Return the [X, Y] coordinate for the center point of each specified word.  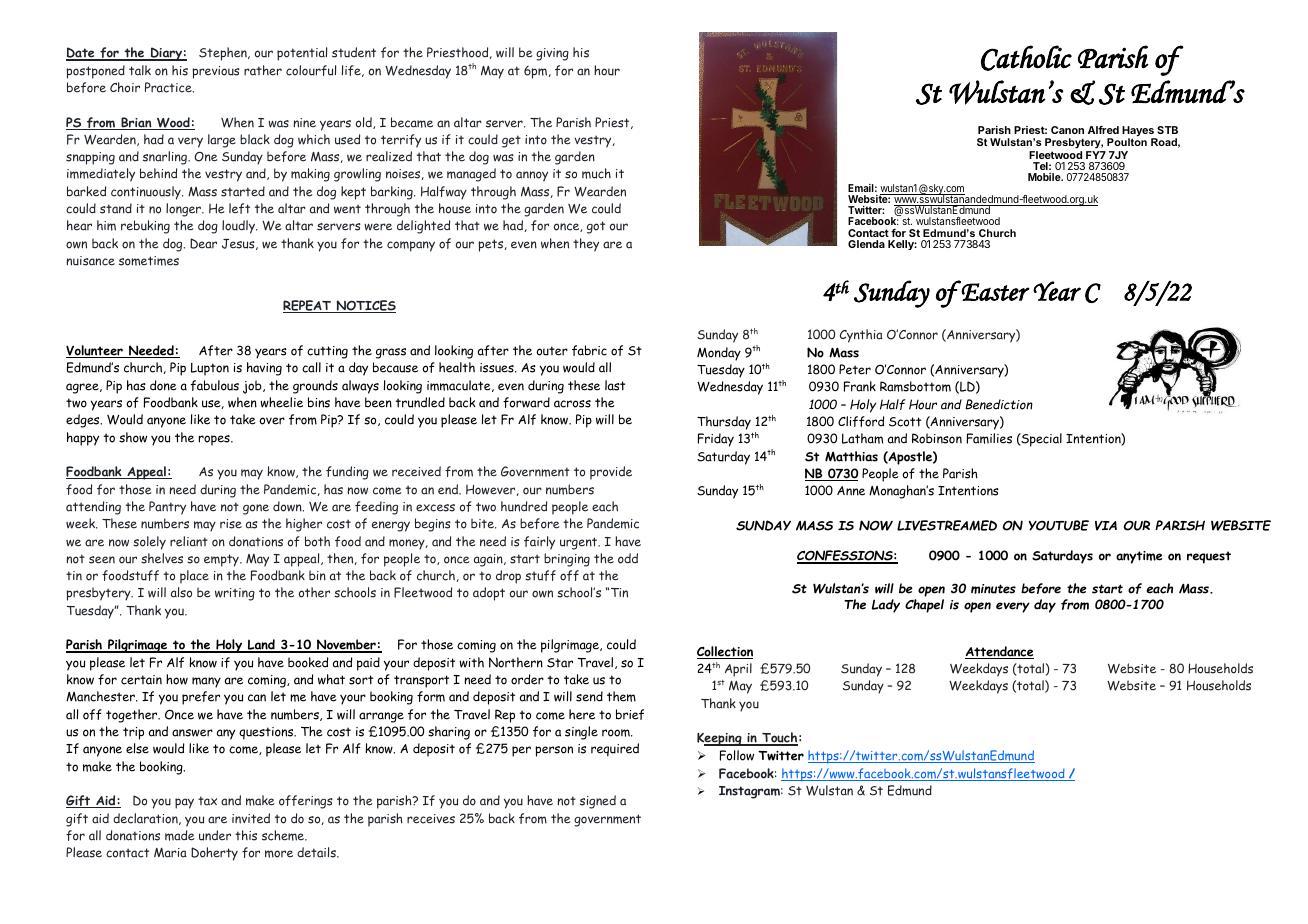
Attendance [999, 652]
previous [216, 72]
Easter [995, 291]
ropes [215, 440]
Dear [203, 243]
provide [611, 473]
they [586, 245]
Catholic [1026, 58]
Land [261, 646]
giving [552, 54]
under [215, 835]
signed [598, 802]
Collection [725, 652]
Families [989, 438]
